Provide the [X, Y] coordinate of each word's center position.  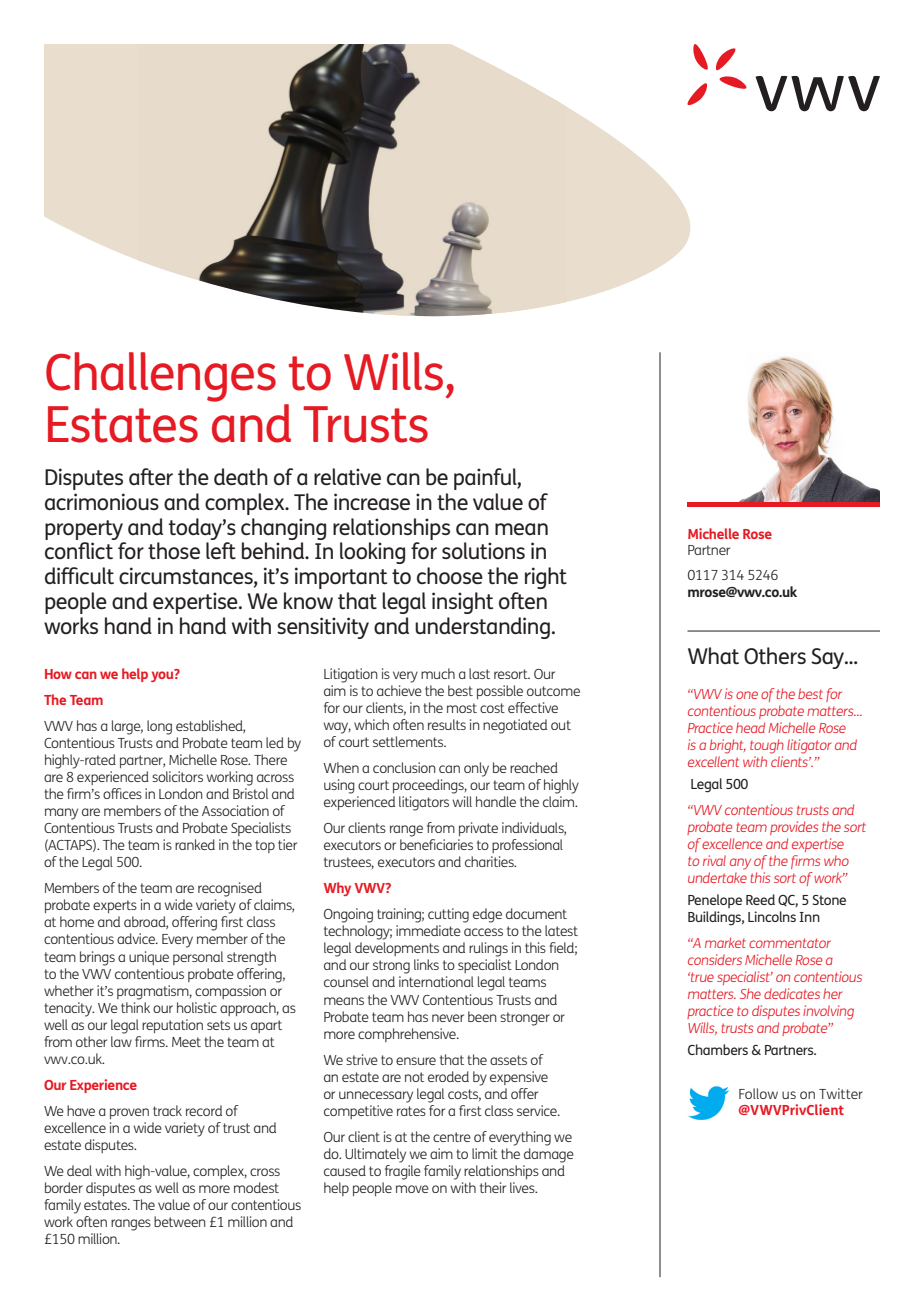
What [713, 655]
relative [347, 476]
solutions [483, 550]
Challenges [161, 377]
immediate [428, 930]
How [58, 674]
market [725, 942]
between [180, 1221]
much [438, 673]
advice [137, 938]
